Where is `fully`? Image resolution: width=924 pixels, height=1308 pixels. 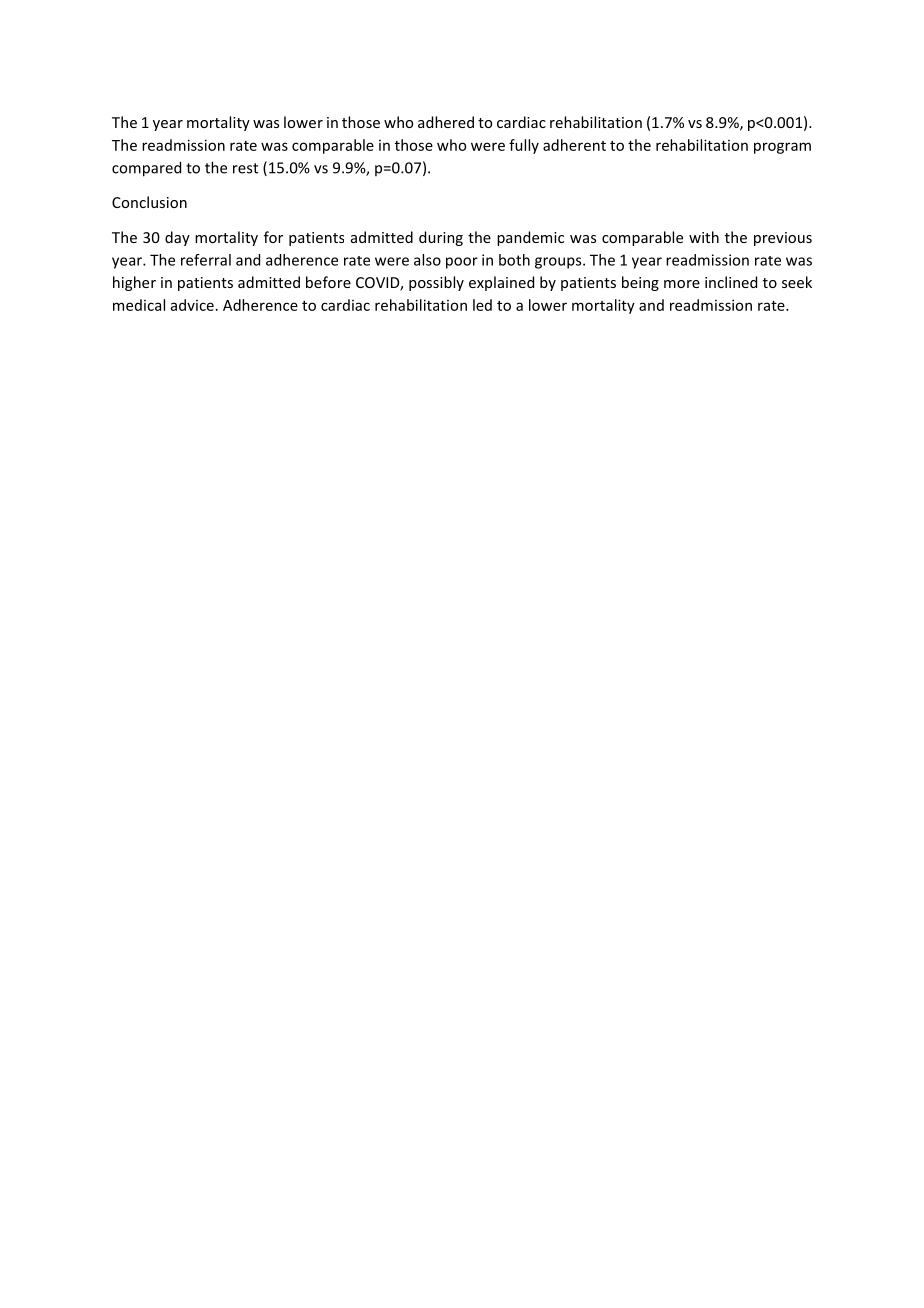 fully is located at coordinates (524, 146).
